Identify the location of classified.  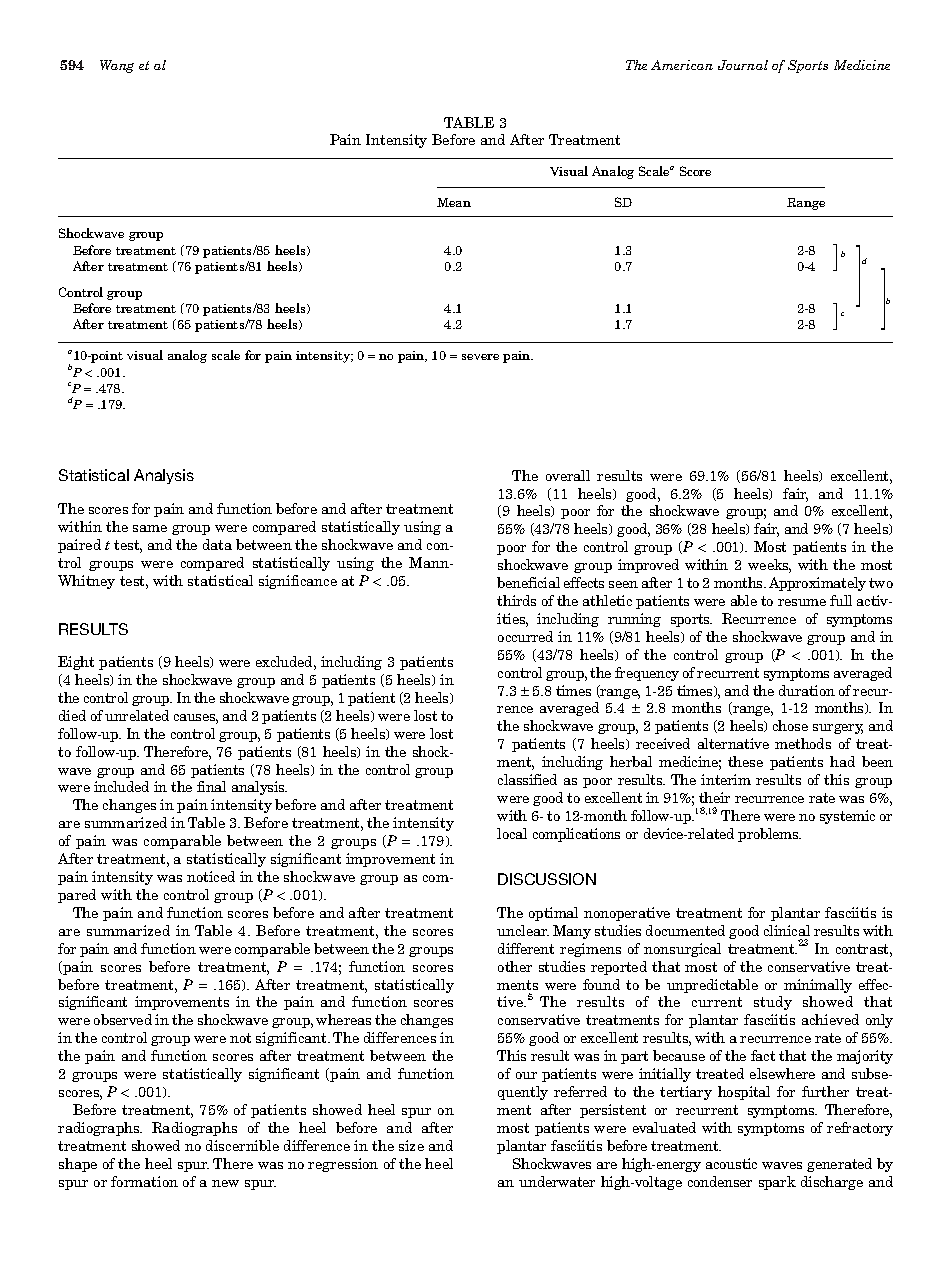
(527, 779).
